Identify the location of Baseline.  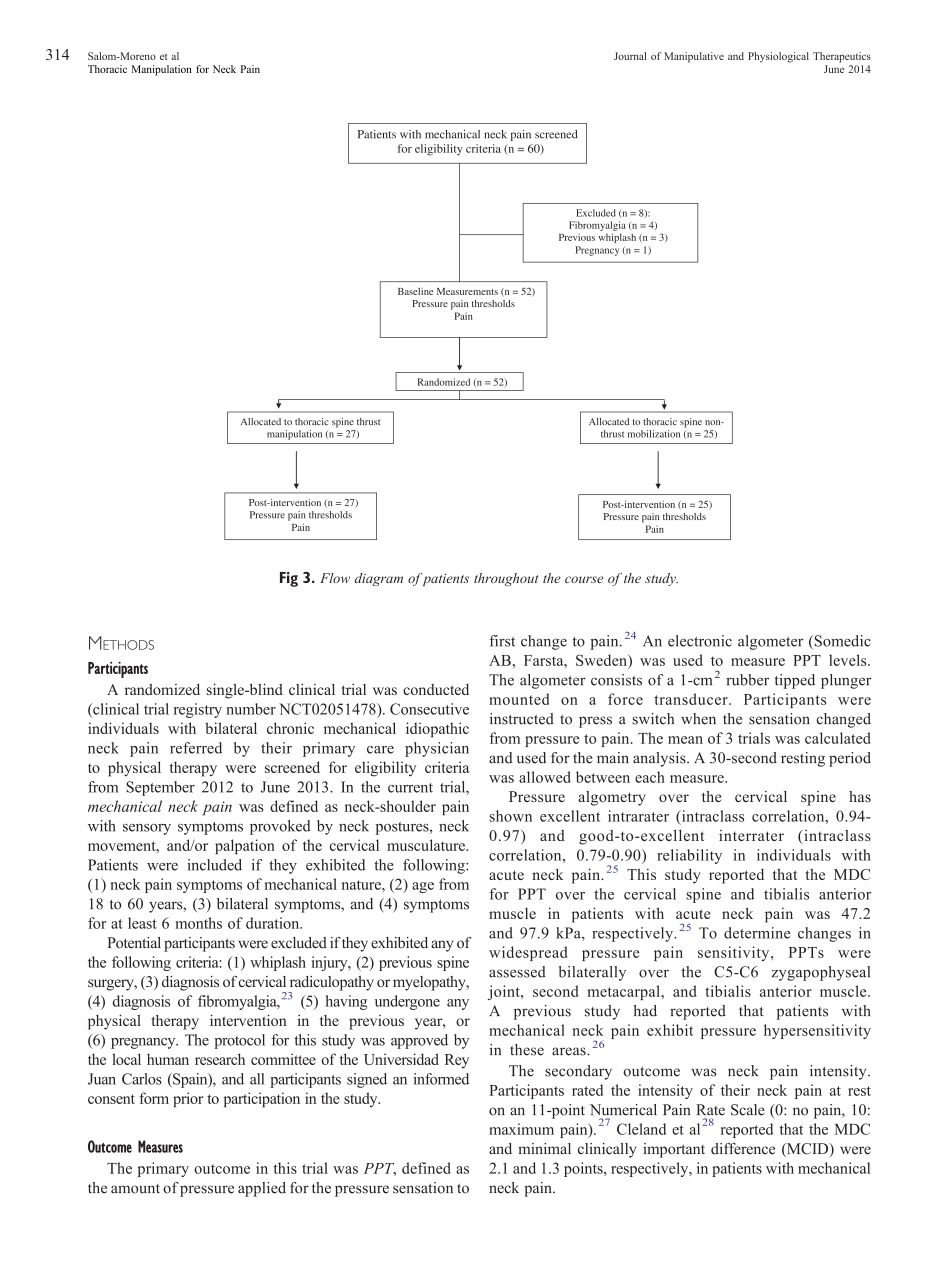
(415, 291).
